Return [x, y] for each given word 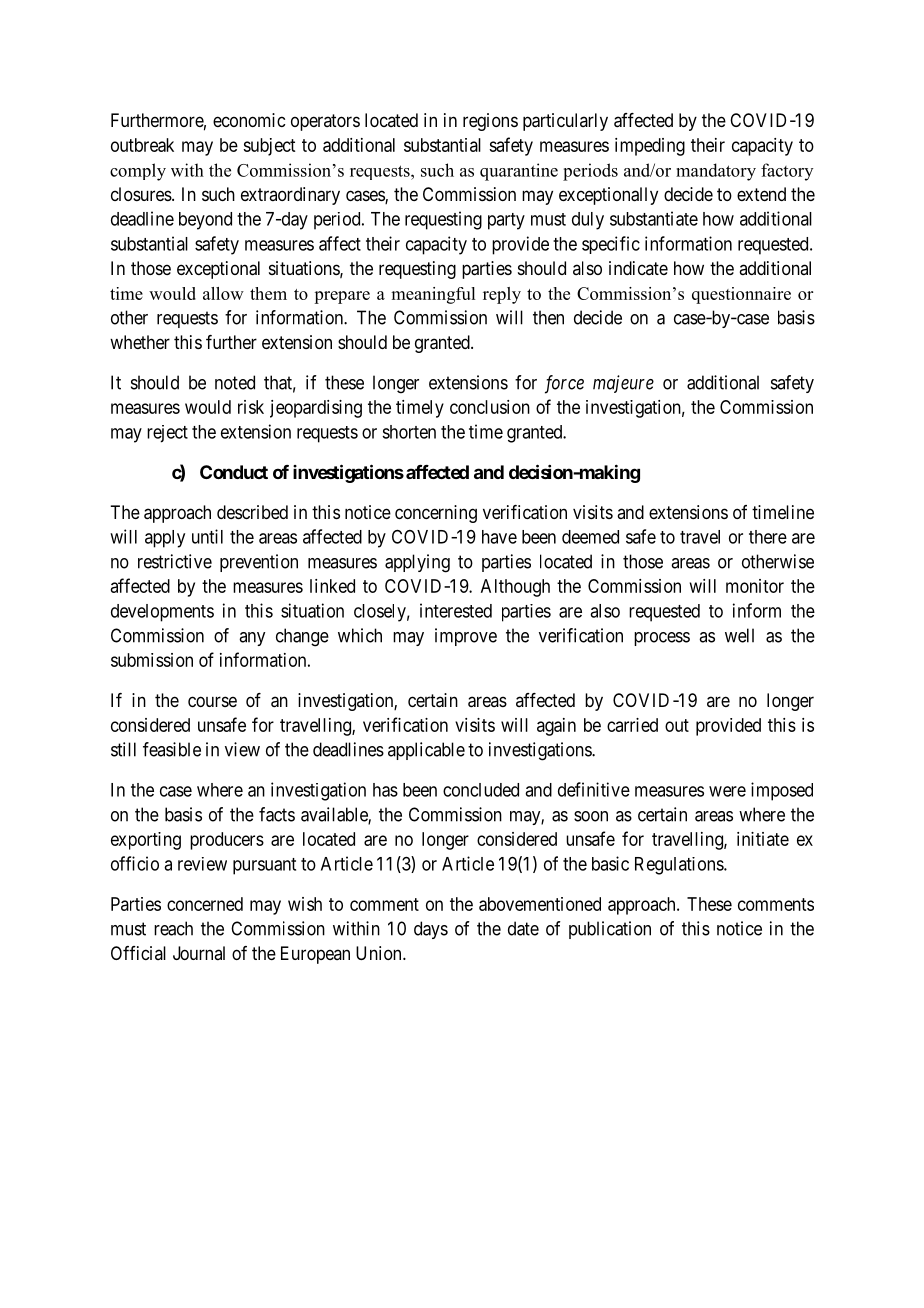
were [727, 791]
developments [162, 613]
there [768, 537]
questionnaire [741, 295]
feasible [172, 749]
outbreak [142, 145]
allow [223, 293]
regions [490, 122]
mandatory [716, 172]
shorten [409, 432]
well [739, 635]
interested [456, 610]
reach [173, 928]
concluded [481, 790]
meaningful [433, 295]
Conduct [234, 472]
